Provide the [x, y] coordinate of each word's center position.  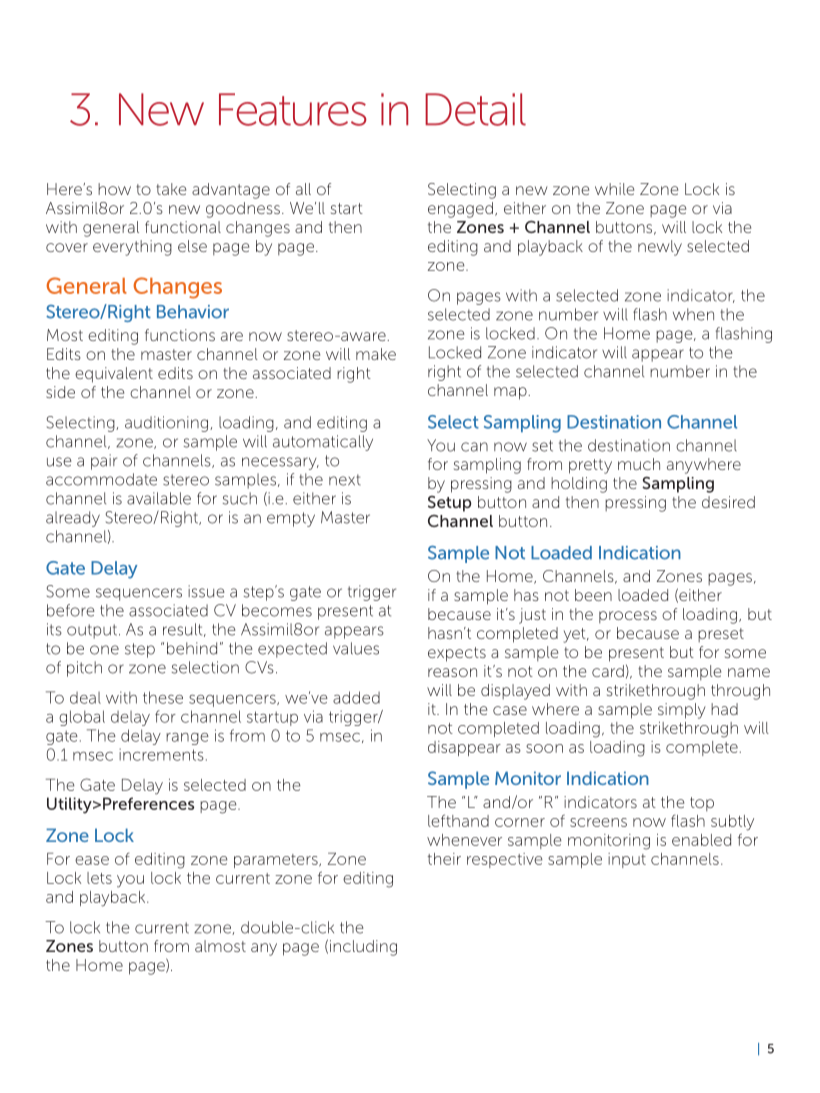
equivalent [114, 375]
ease [92, 860]
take [171, 189]
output [92, 631]
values [356, 648]
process [628, 617]
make [376, 354]
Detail [475, 109]
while [614, 189]
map [511, 393]
